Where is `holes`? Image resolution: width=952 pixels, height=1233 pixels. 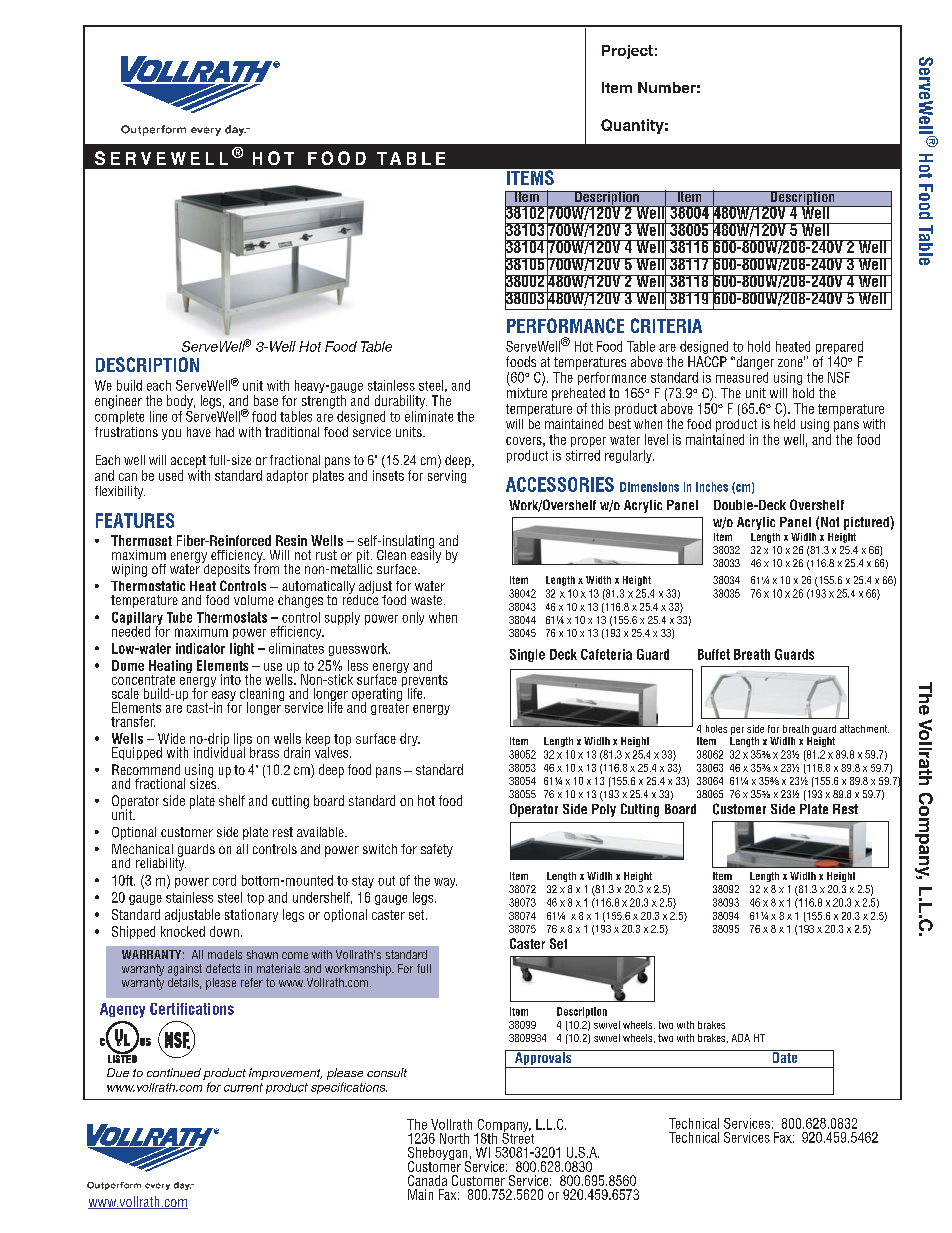 holes is located at coordinates (716, 729).
